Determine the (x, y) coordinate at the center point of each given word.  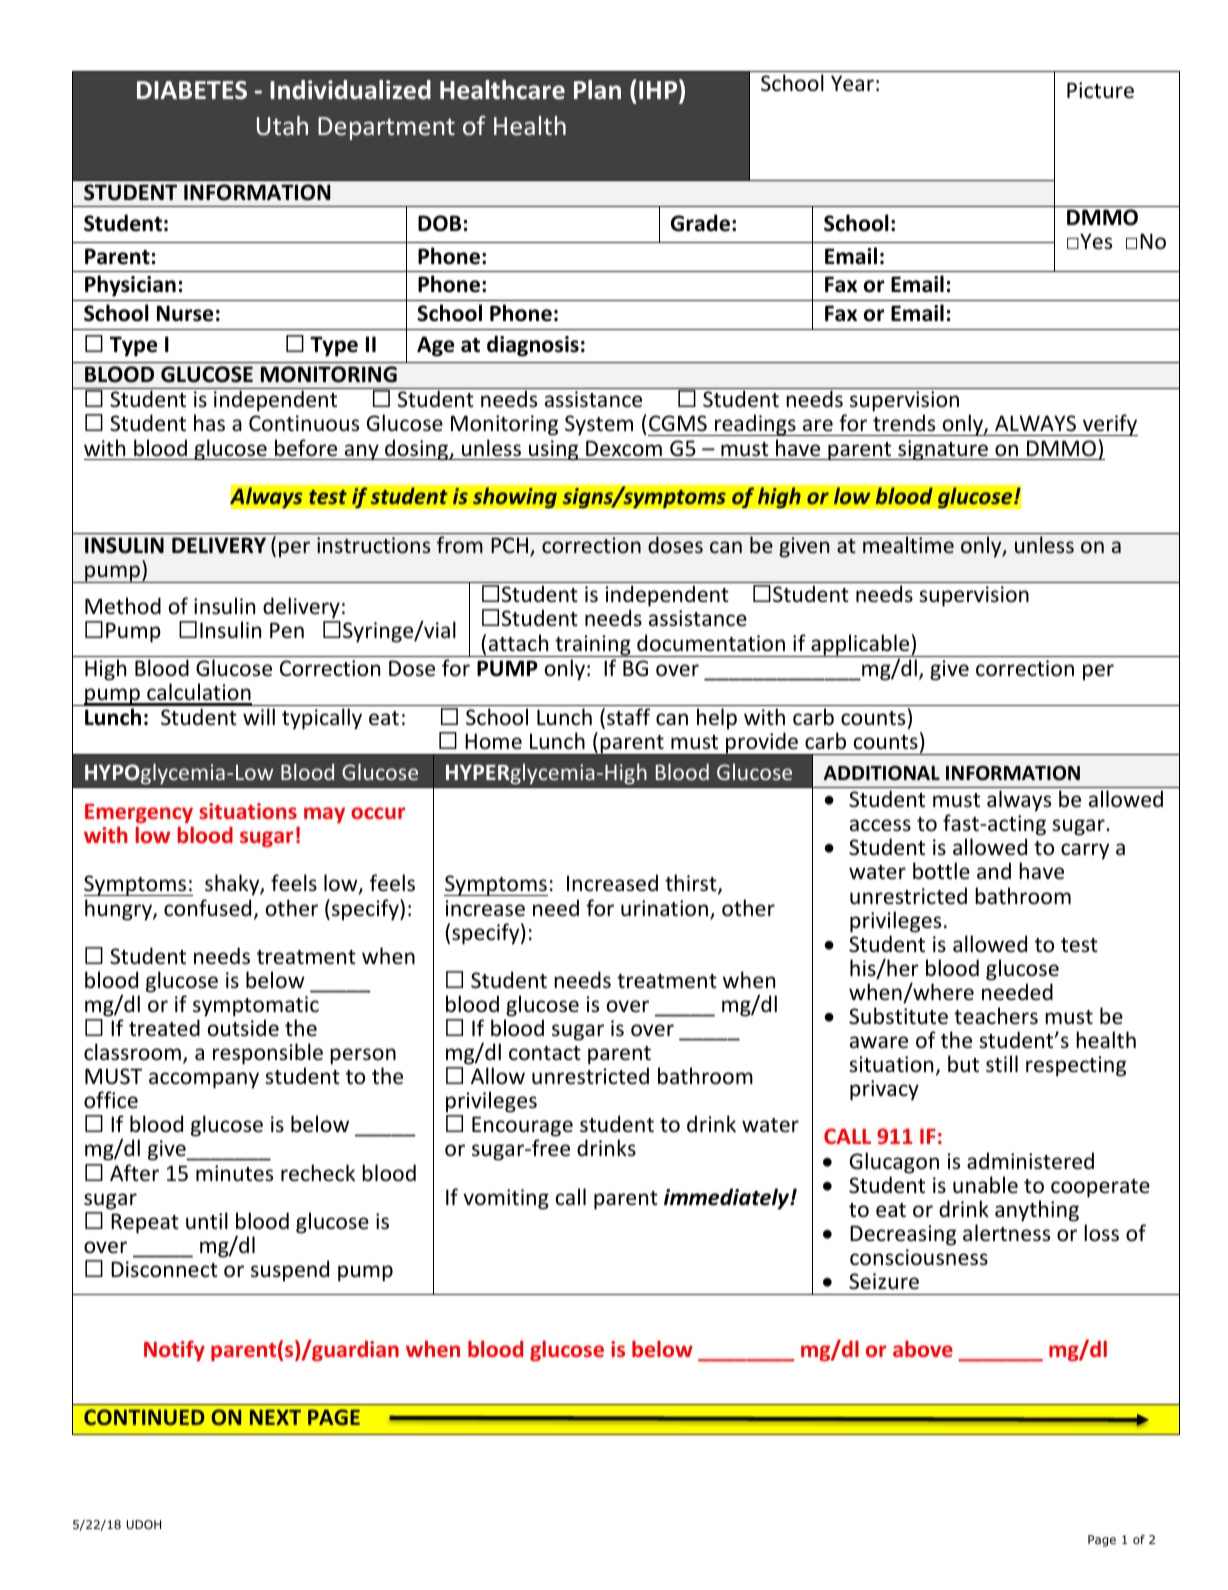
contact (545, 1053)
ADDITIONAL (882, 773)
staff (628, 717)
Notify (174, 1350)
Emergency (139, 813)
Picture (1100, 90)
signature (943, 450)
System (599, 425)
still (1002, 1064)
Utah (282, 125)
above (923, 1348)
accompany (204, 1080)
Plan (597, 90)
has (209, 423)
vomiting (506, 1199)
